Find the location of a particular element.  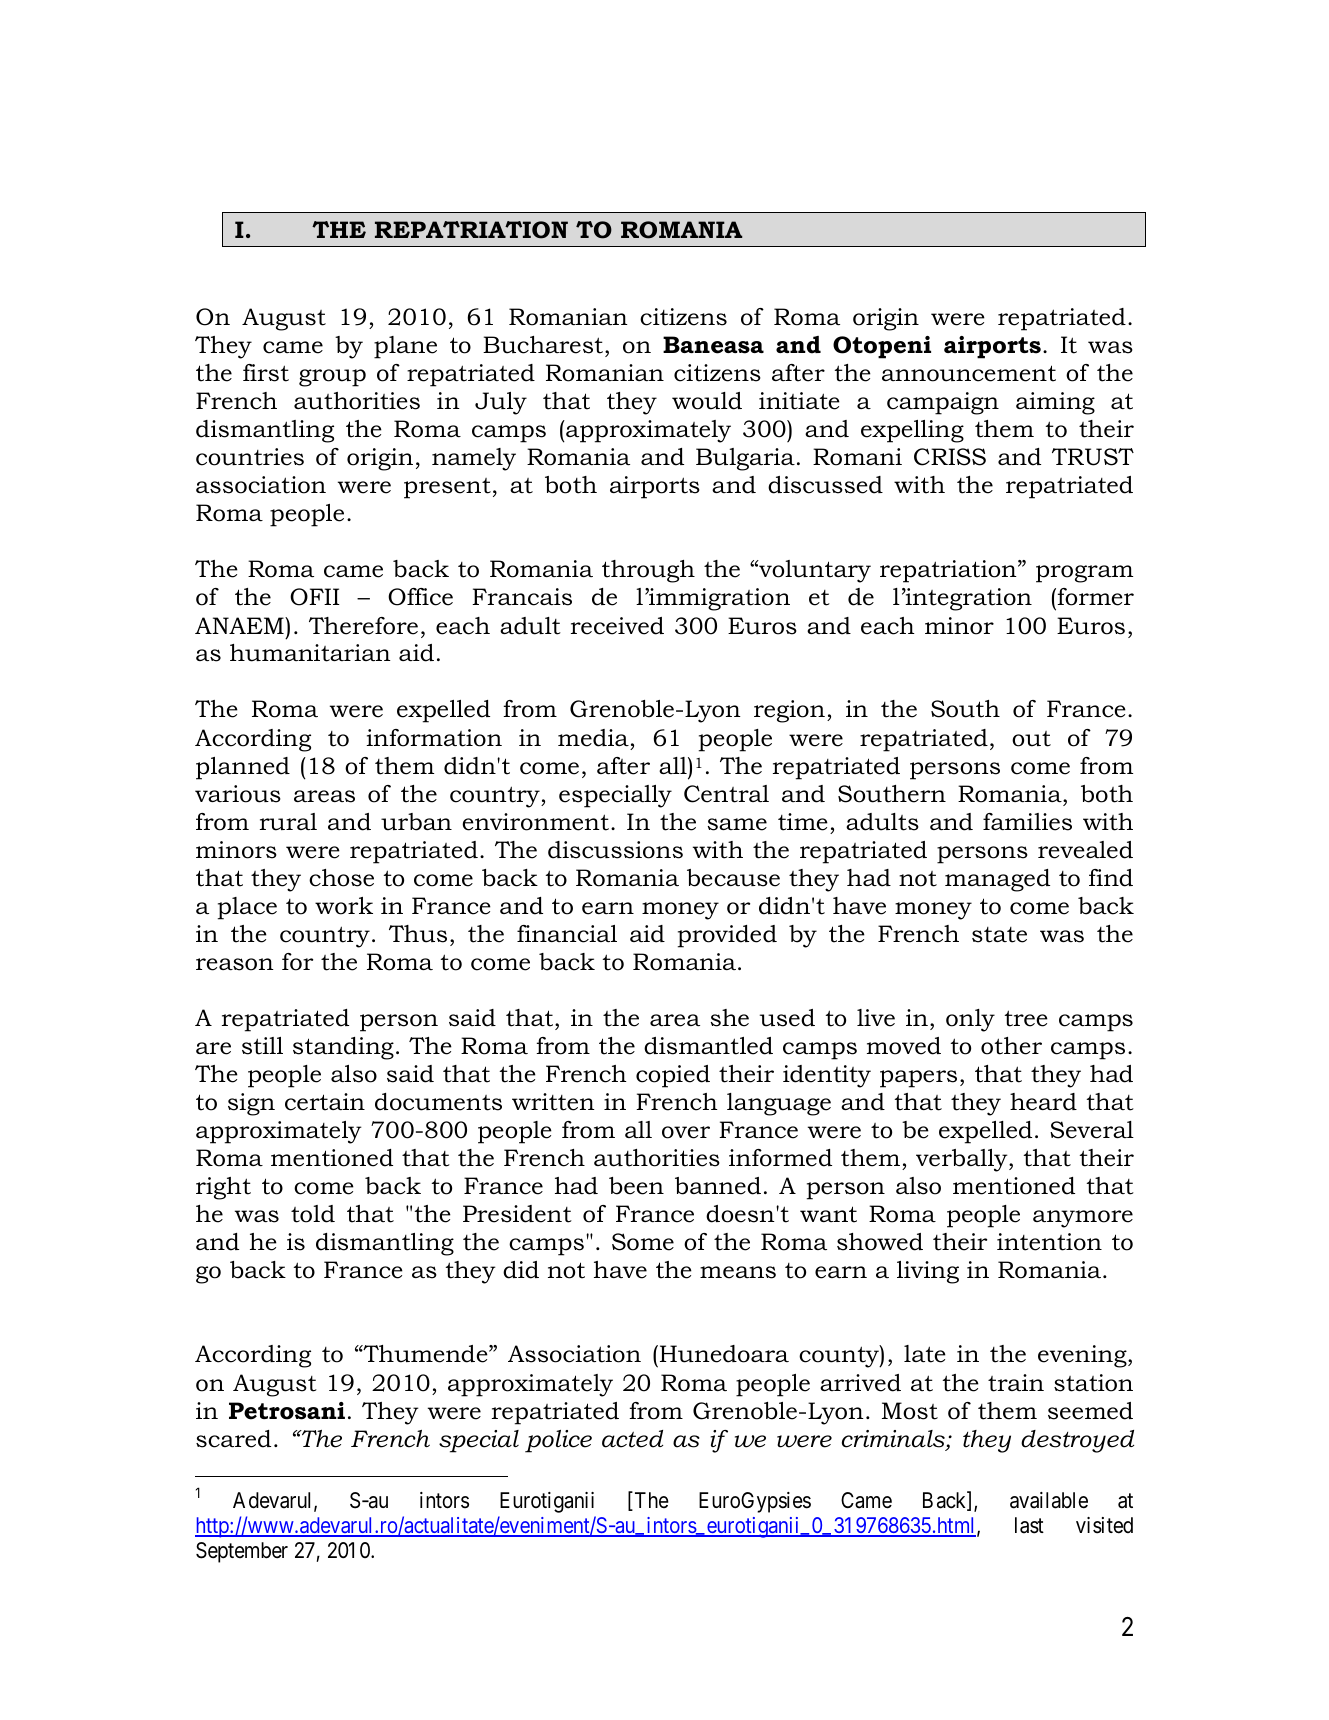

over is located at coordinates (686, 1132).
